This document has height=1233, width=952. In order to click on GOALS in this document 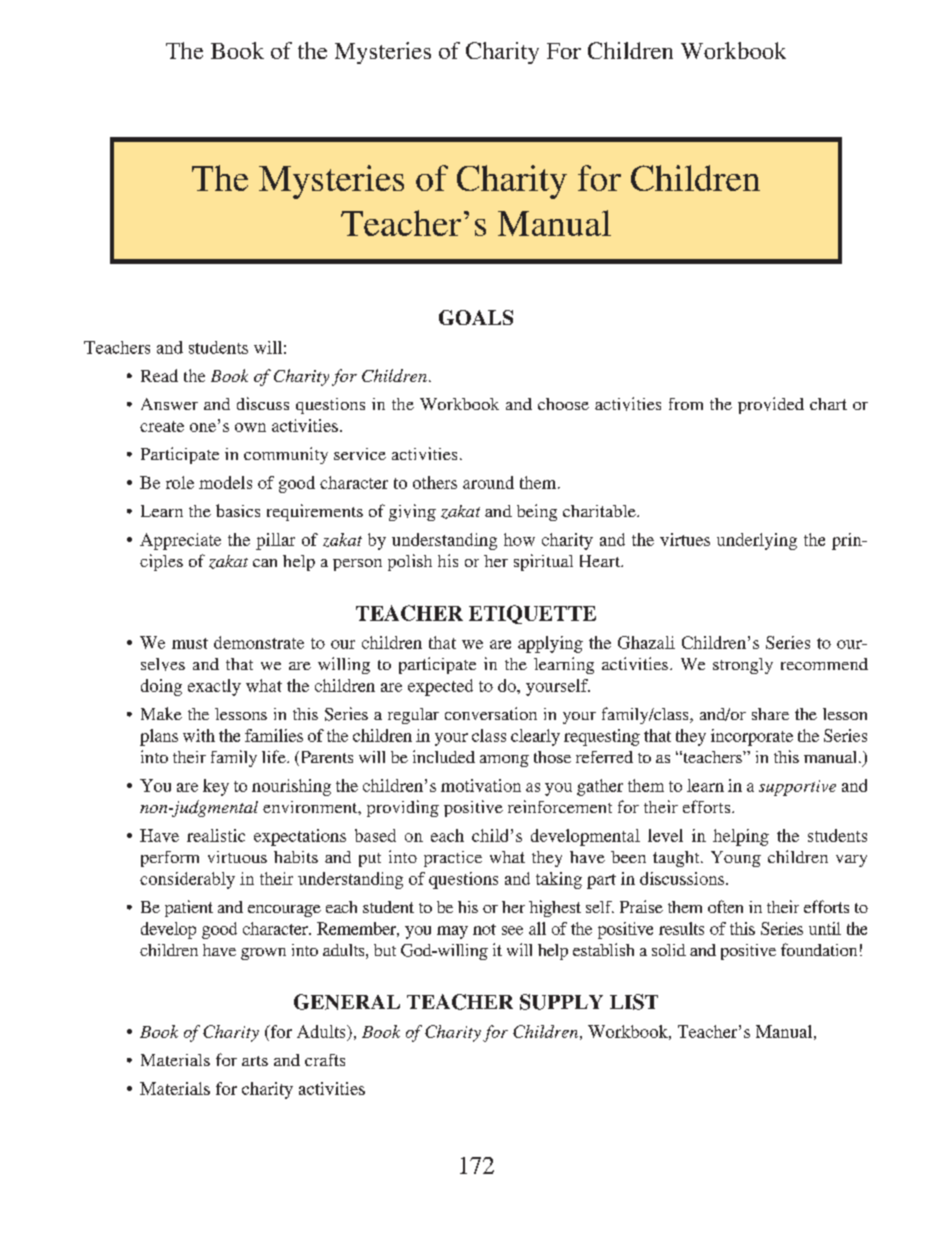, I will do `click(476, 317)`.
